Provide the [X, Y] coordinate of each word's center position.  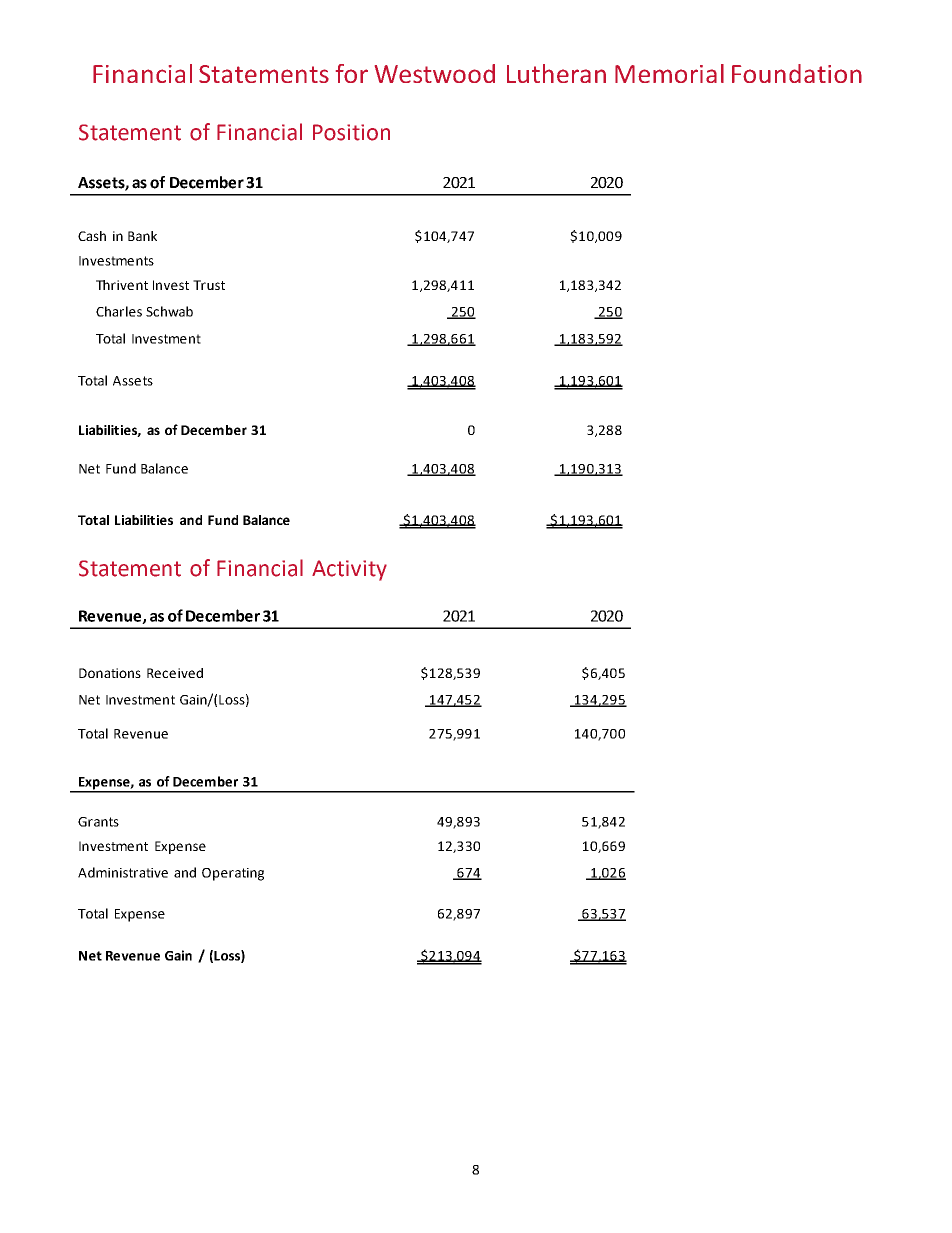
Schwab [169, 311]
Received [175, 673]
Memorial [669, 73]
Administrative [123, 872]
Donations [110, 673]
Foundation [797, 73]
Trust [209, 285]
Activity [349, 570]
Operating [233, 874]
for [352, 73]
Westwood [435, 73]
